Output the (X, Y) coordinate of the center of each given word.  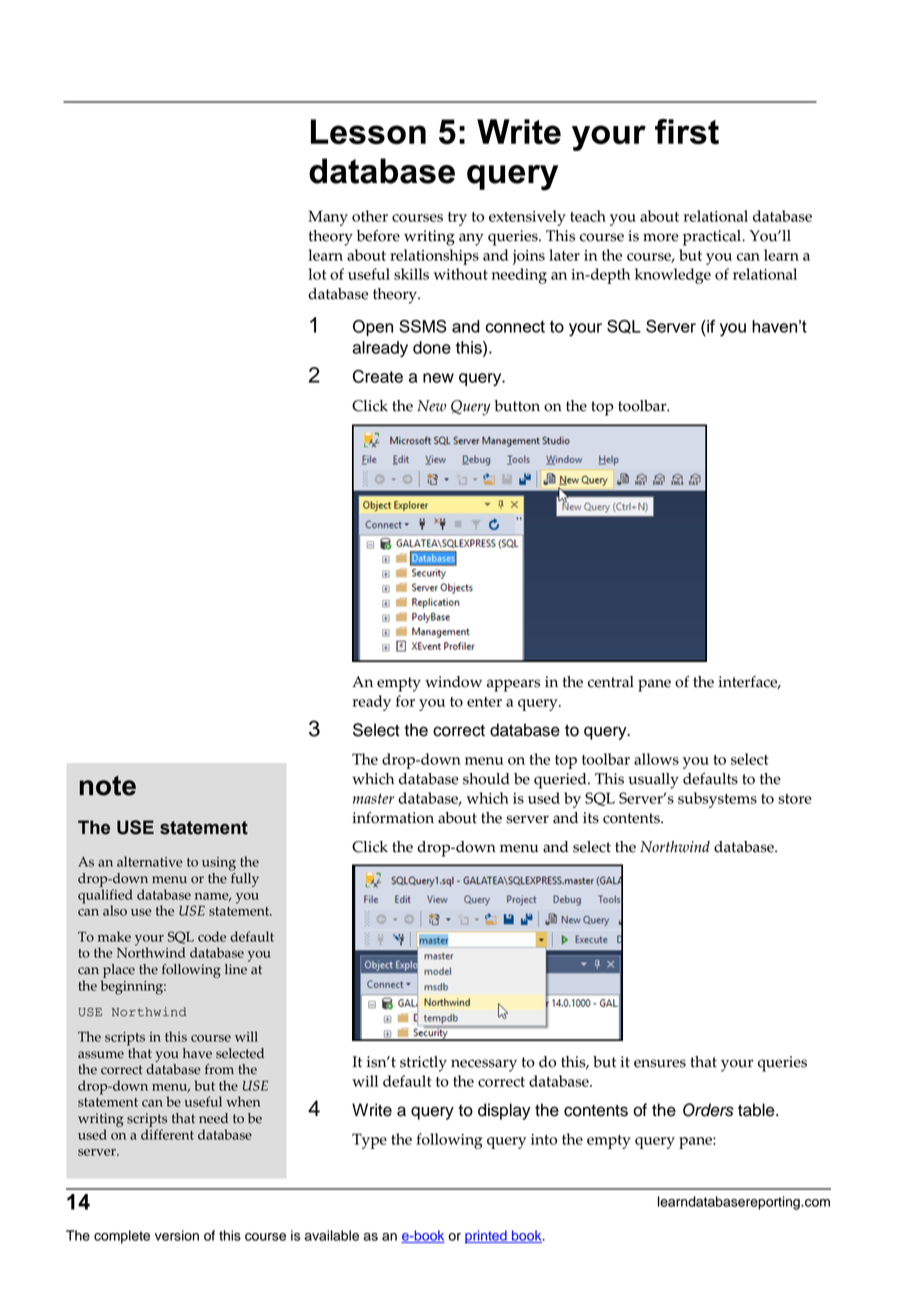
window (453, 682)
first (687, 131)
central (611, 682)
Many (328, 218)
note (108, 786)
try (457, 219)
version (177, 1235)
